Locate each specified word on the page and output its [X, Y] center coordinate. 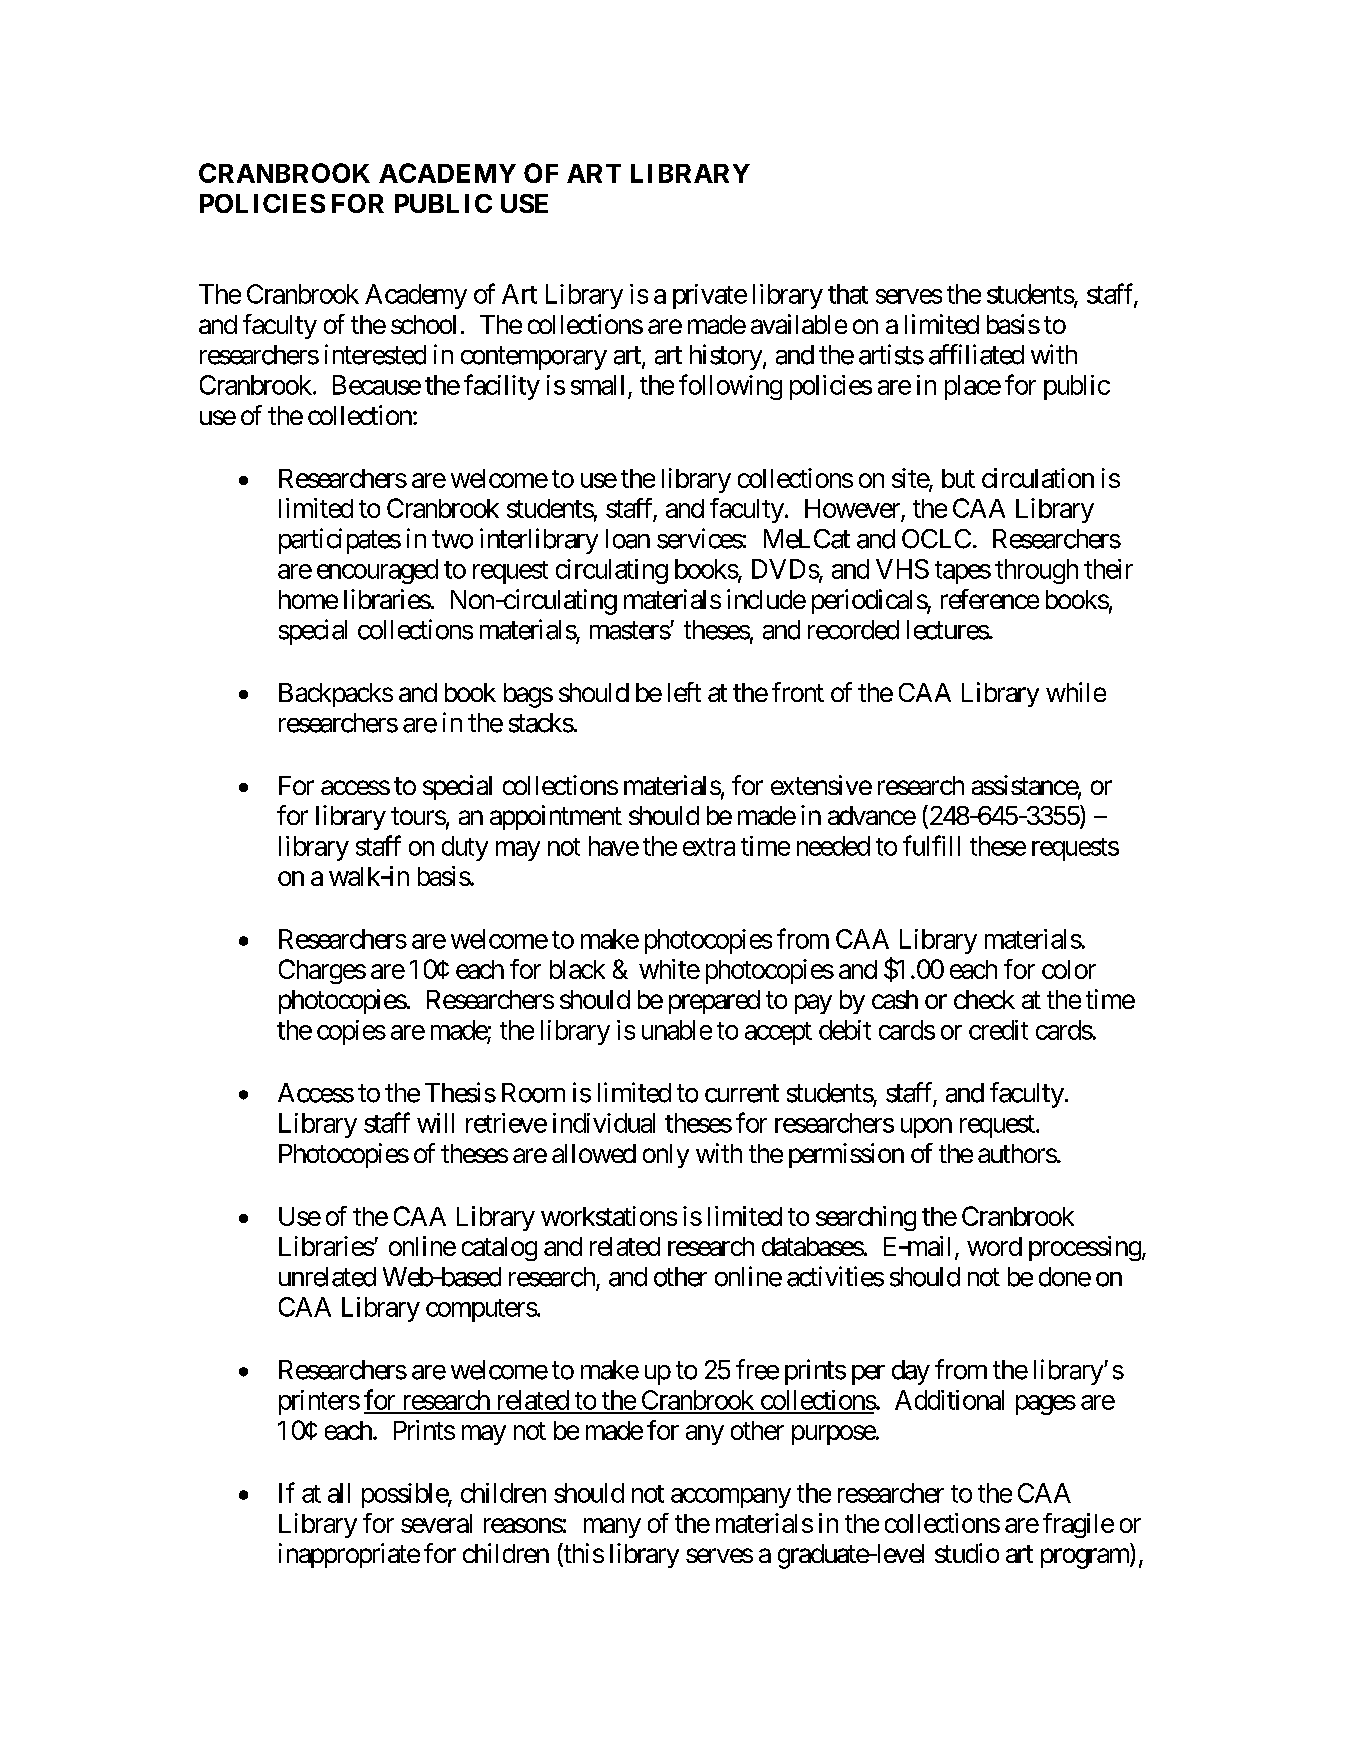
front [798, 692]
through [1036, 571]
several [436, 1523]
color [1069, 969]
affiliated [976, 354]
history [726, 357]
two [452, 539]
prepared [714, 1002]
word [994, 1246]
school [423, 324]
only [666, 1156]
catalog [499, 1249]
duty [465, 848]
